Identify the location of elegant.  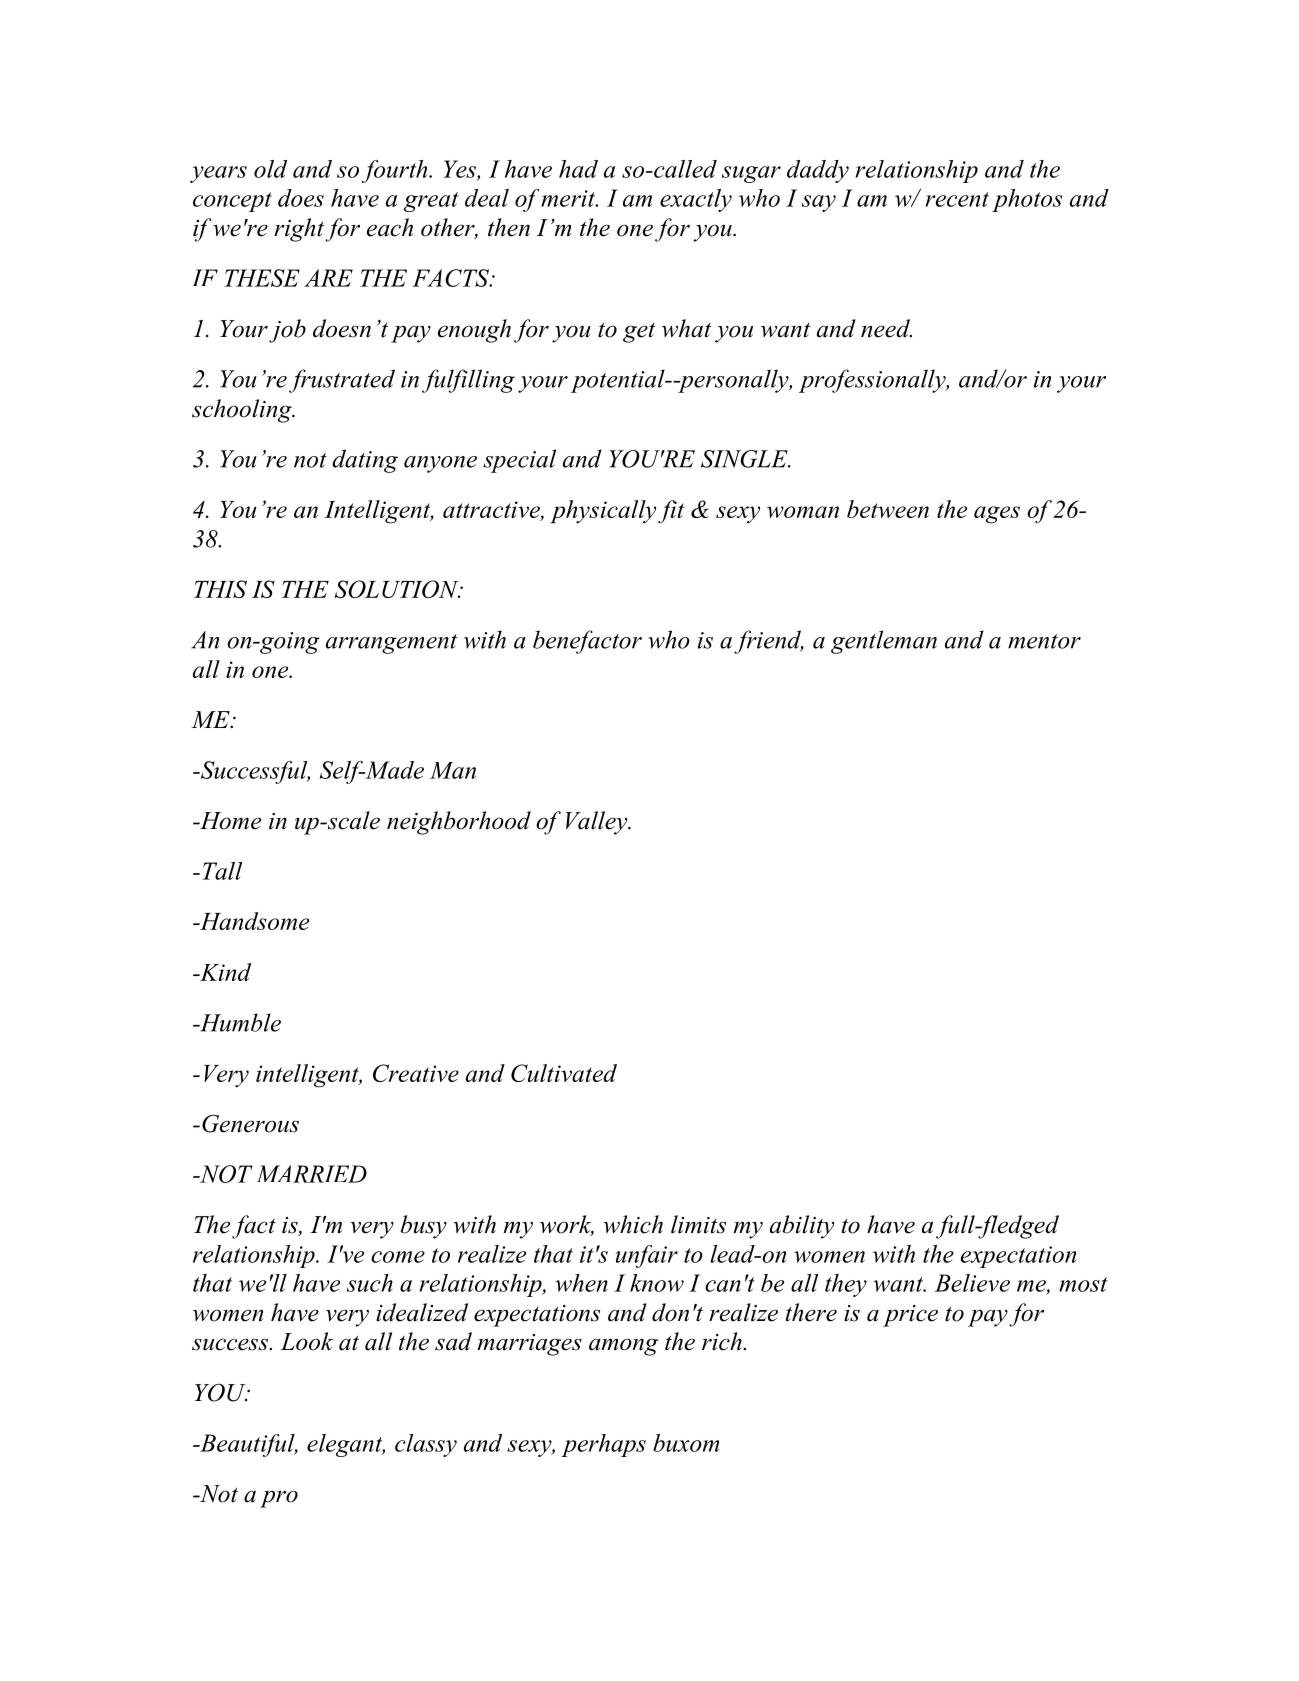
(346, 1445).
